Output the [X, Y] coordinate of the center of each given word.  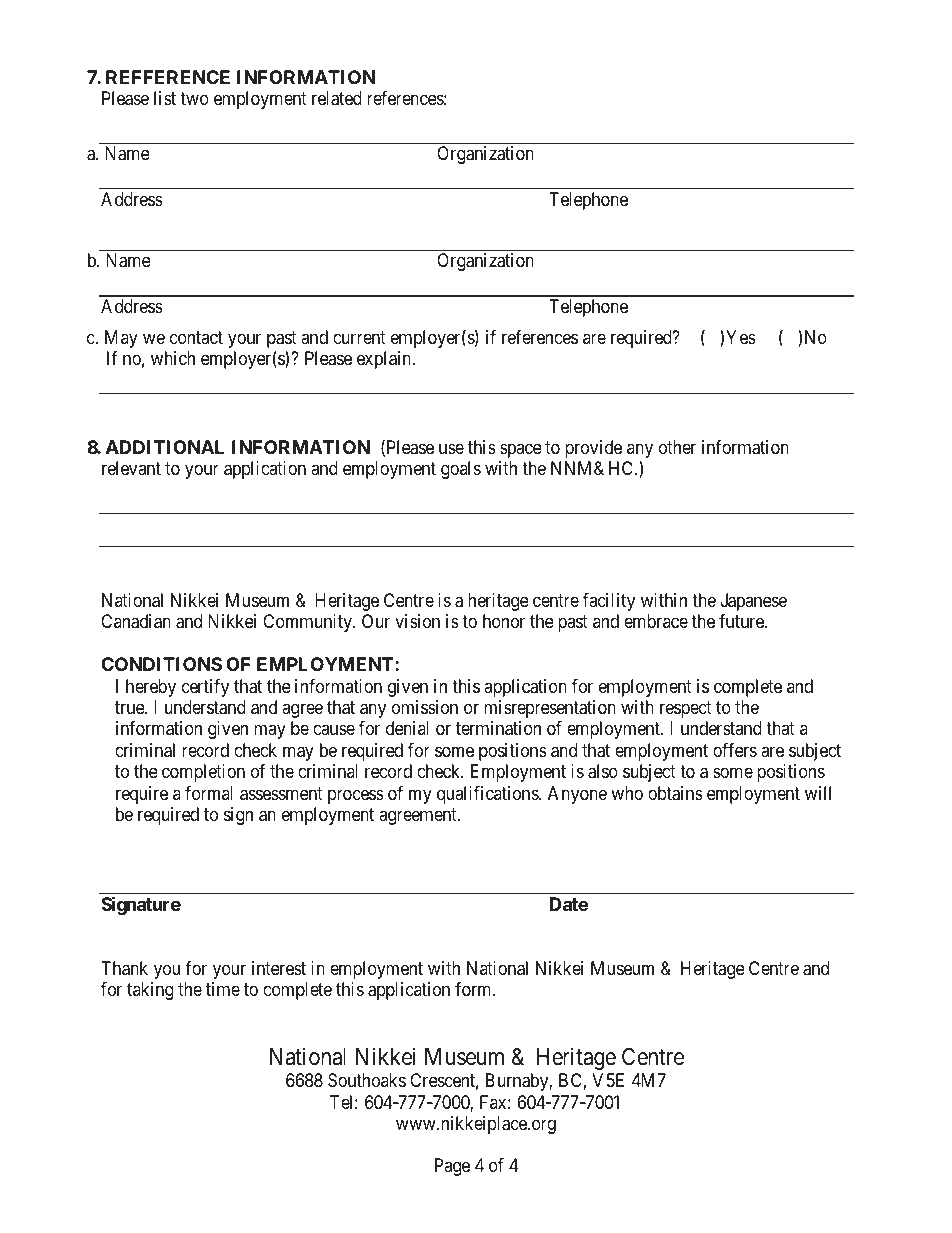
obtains [675, 793]
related [337, 98]
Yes [741, 337]
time [223, 989]
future [742, 621]
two [194, 98]
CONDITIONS [161, 664]
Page [452, 1167]
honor [504, 621]
